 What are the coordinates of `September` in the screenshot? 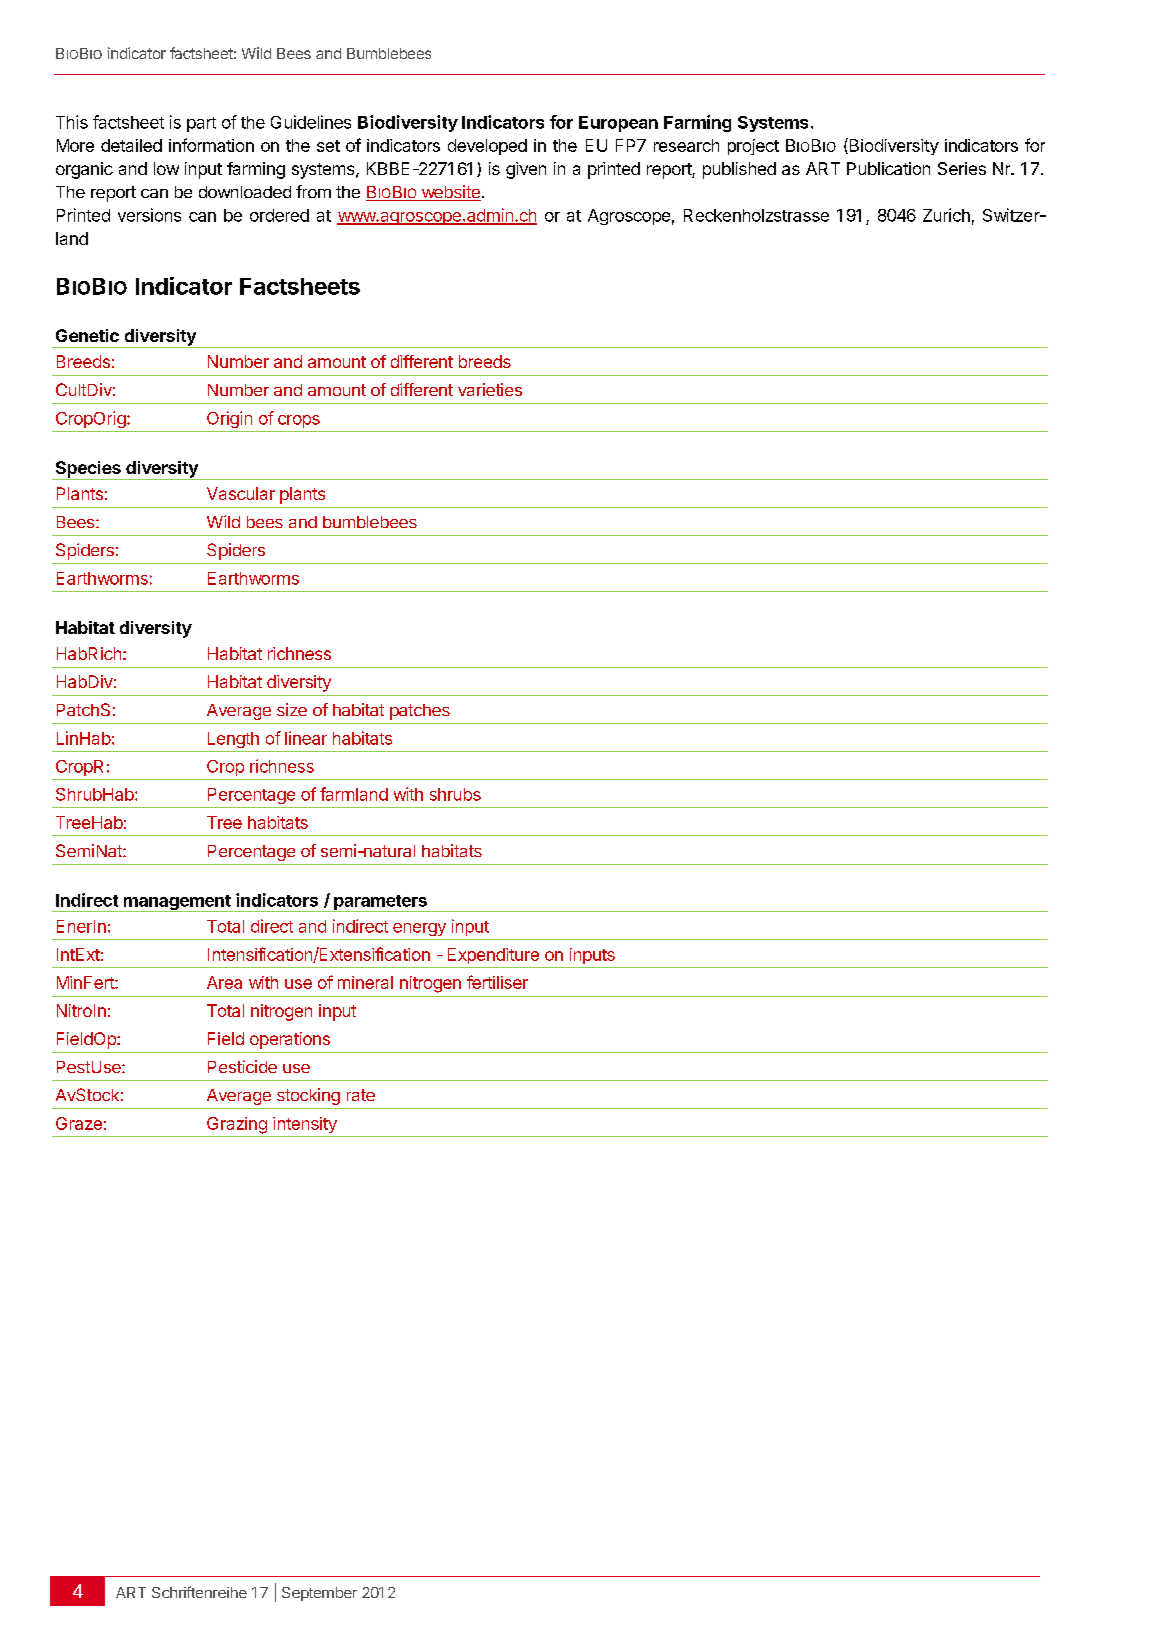 It's located at (319, 1594).
